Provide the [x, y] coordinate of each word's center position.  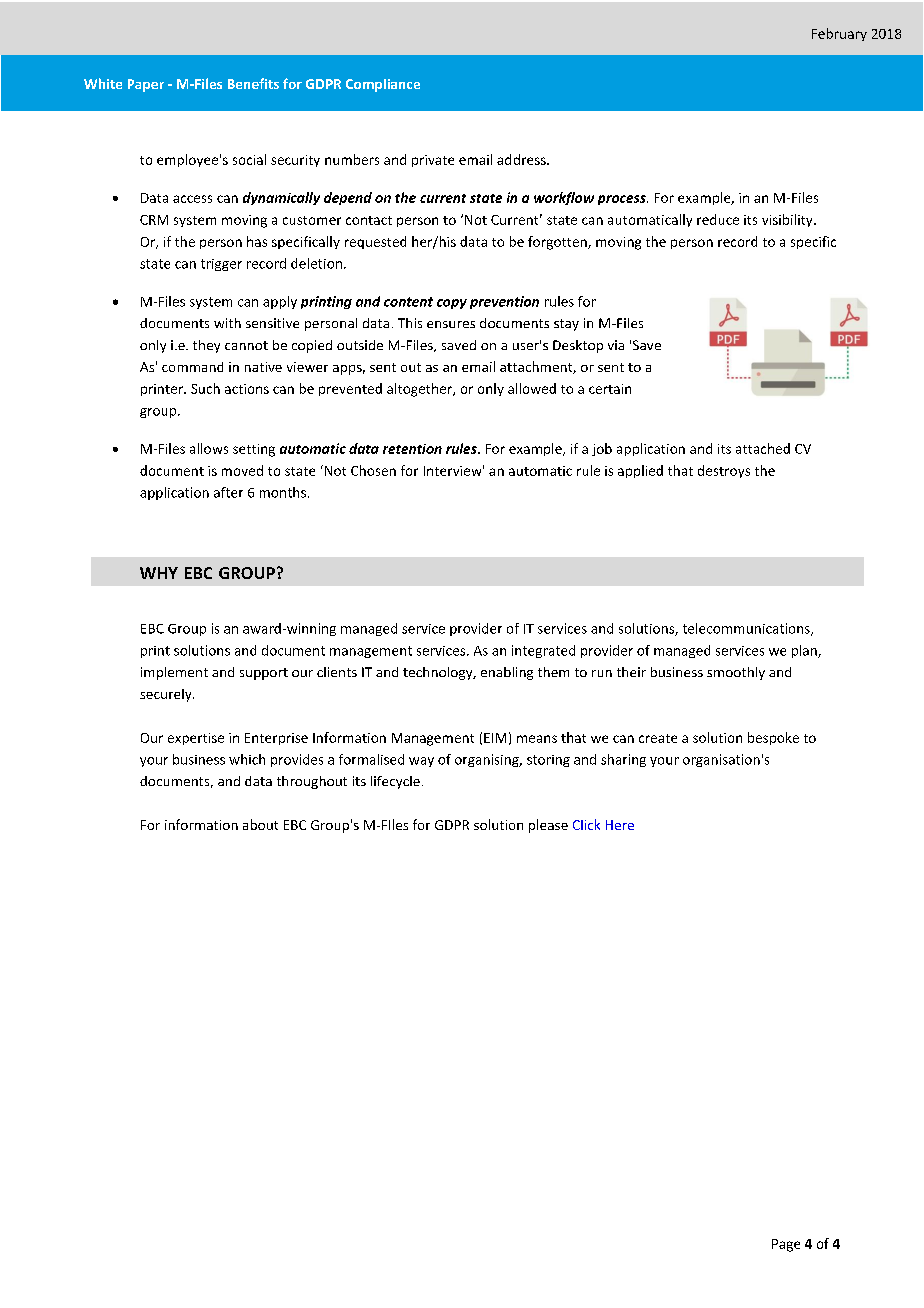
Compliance [383, 85]
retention [412, 449]
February [839, 34]
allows [209, 448]
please [548, 826]
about [260, 824]
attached [763, 448]
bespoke [773, 738]
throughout [312, 782]
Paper [146, 85]
